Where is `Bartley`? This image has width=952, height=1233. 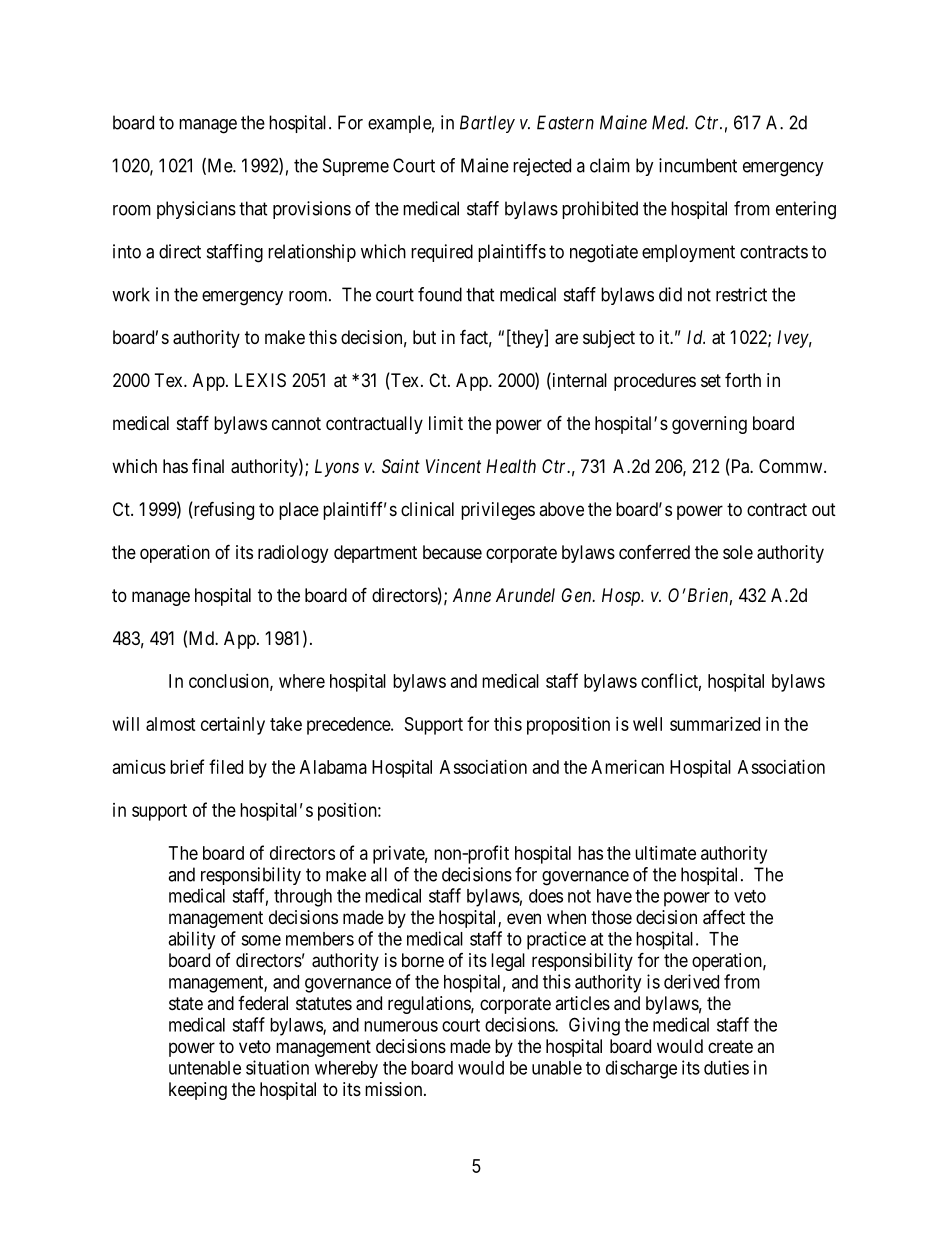
Bartley is located at coordinates (487, 124).
